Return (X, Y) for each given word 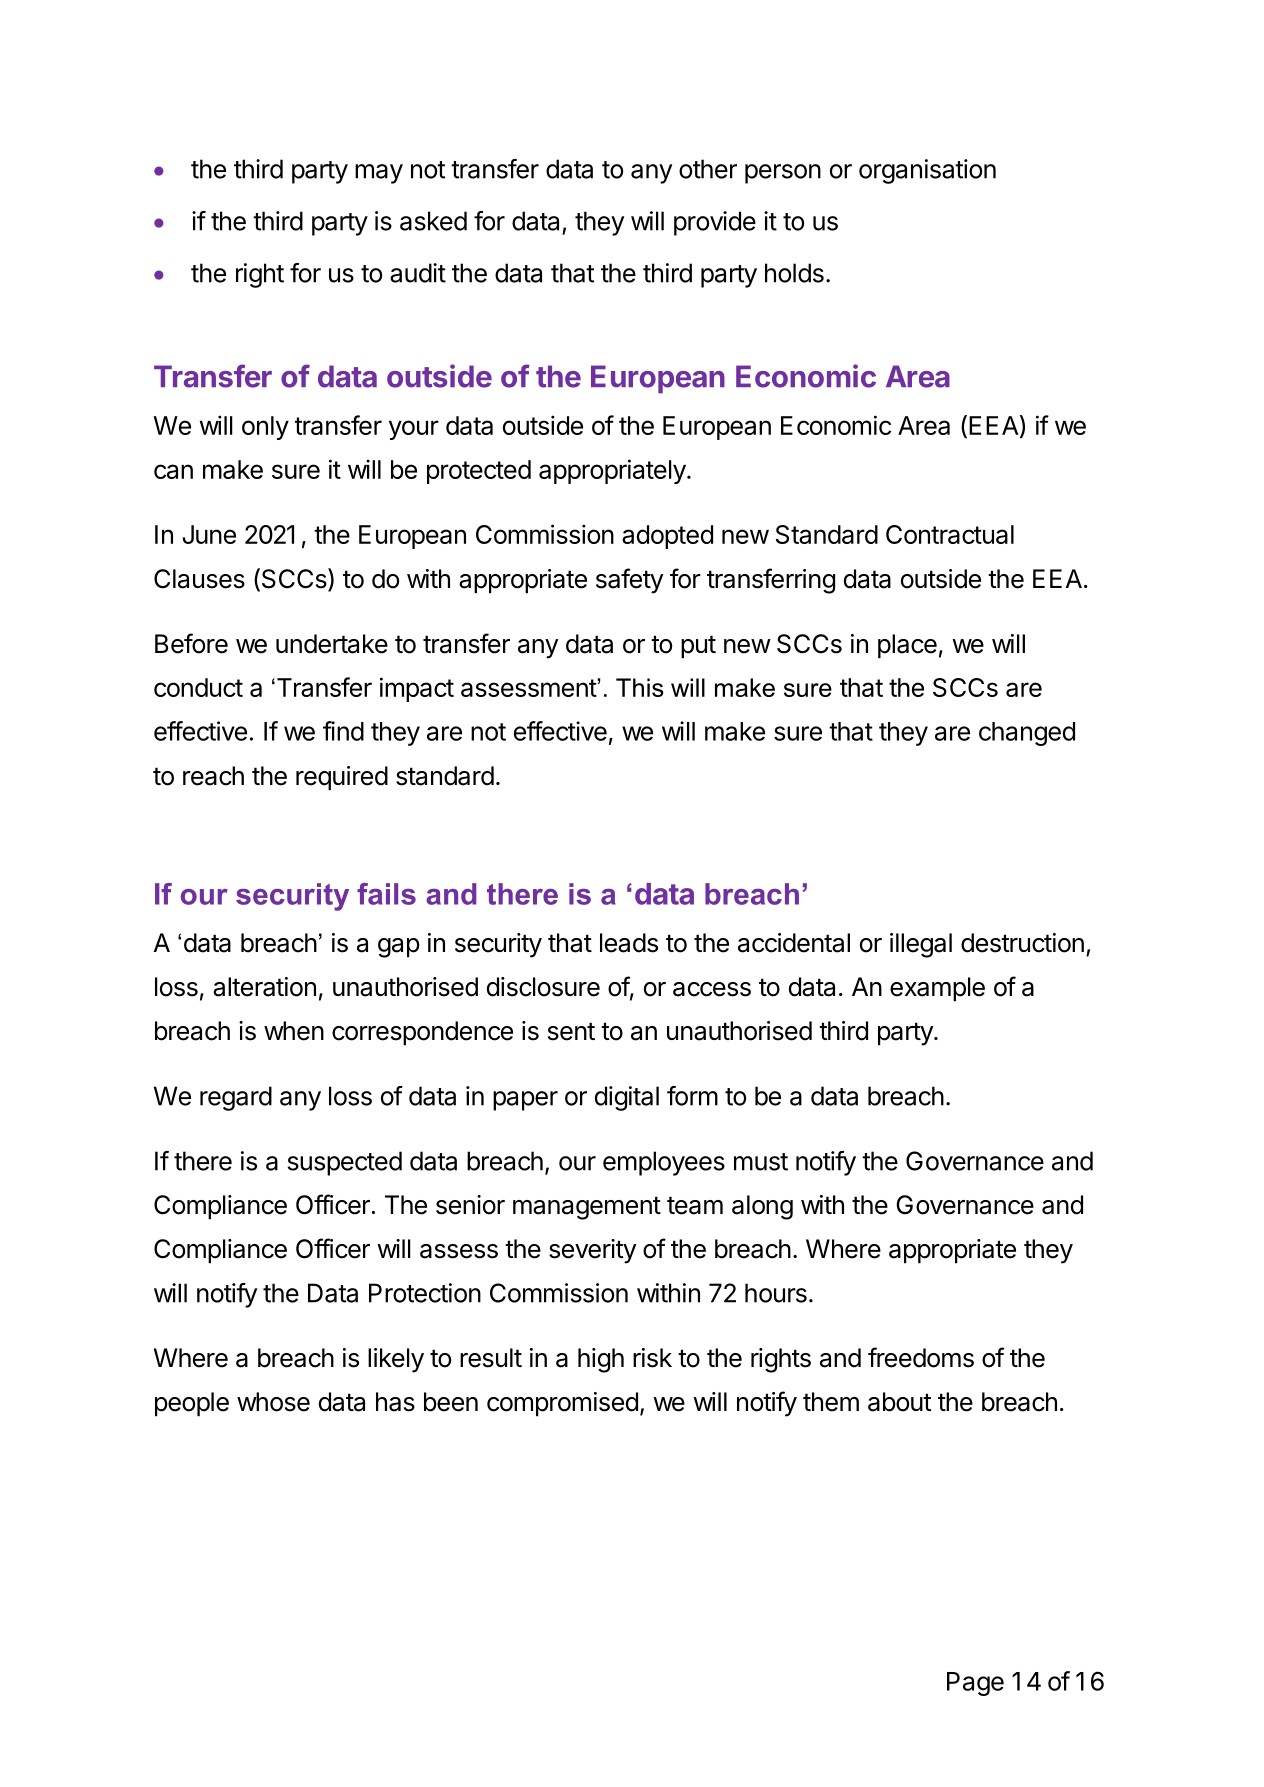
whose (273, 1402)
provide (715, 223)
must (761, 1162)
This (640, 687)
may (379, 174)
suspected (345, 1163)
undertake (332, 644)
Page (975, 1684)
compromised (562, 1404)
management (587, 1208)
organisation (927, 171)
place (907, 646)
